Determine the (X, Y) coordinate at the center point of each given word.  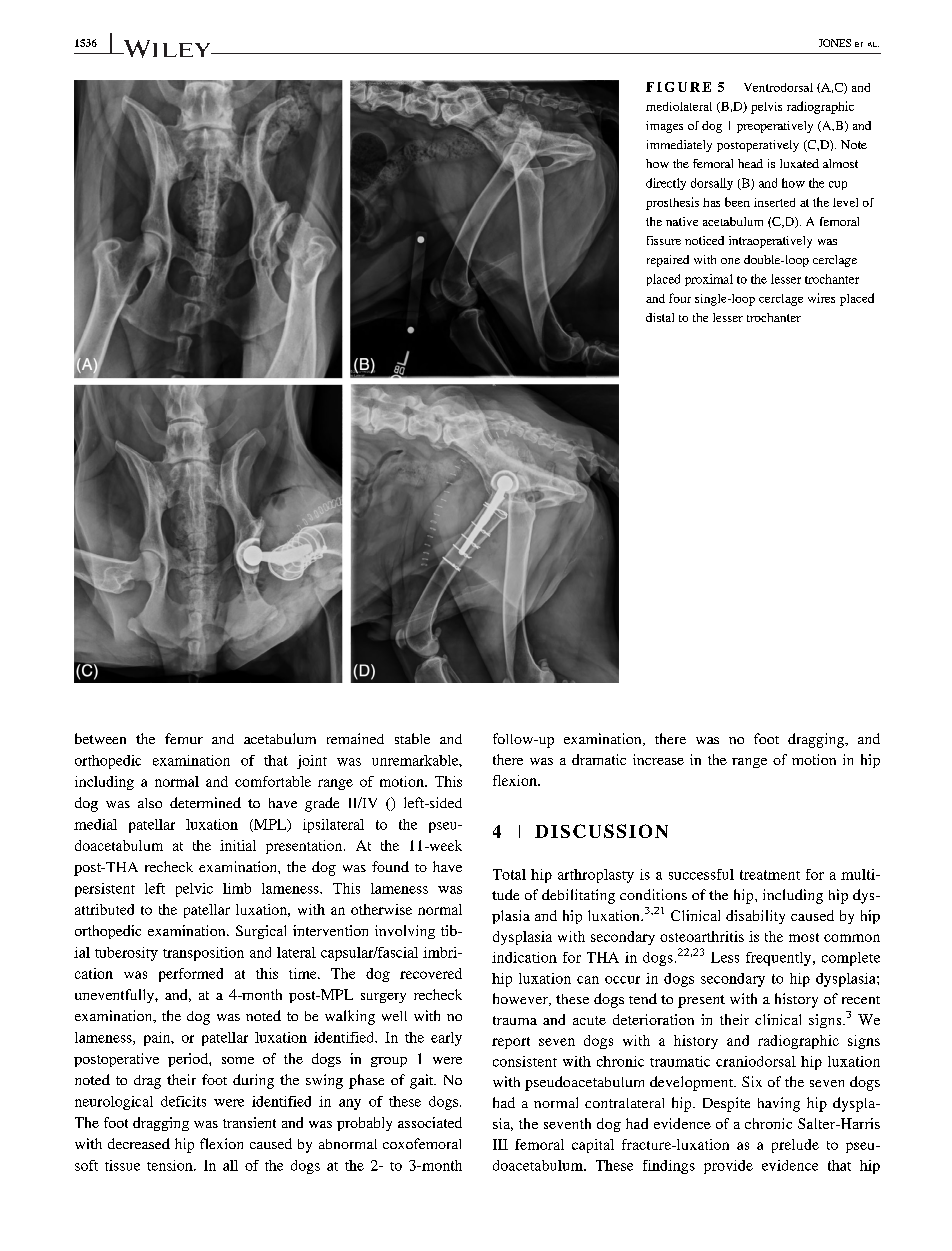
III (500, 1144)
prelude (795, 1146)
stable (412, 738)
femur (184, 738)
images (664, 127)
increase (658, 759)
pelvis (766, 108)
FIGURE (678, 87)
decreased (139, 1143)
